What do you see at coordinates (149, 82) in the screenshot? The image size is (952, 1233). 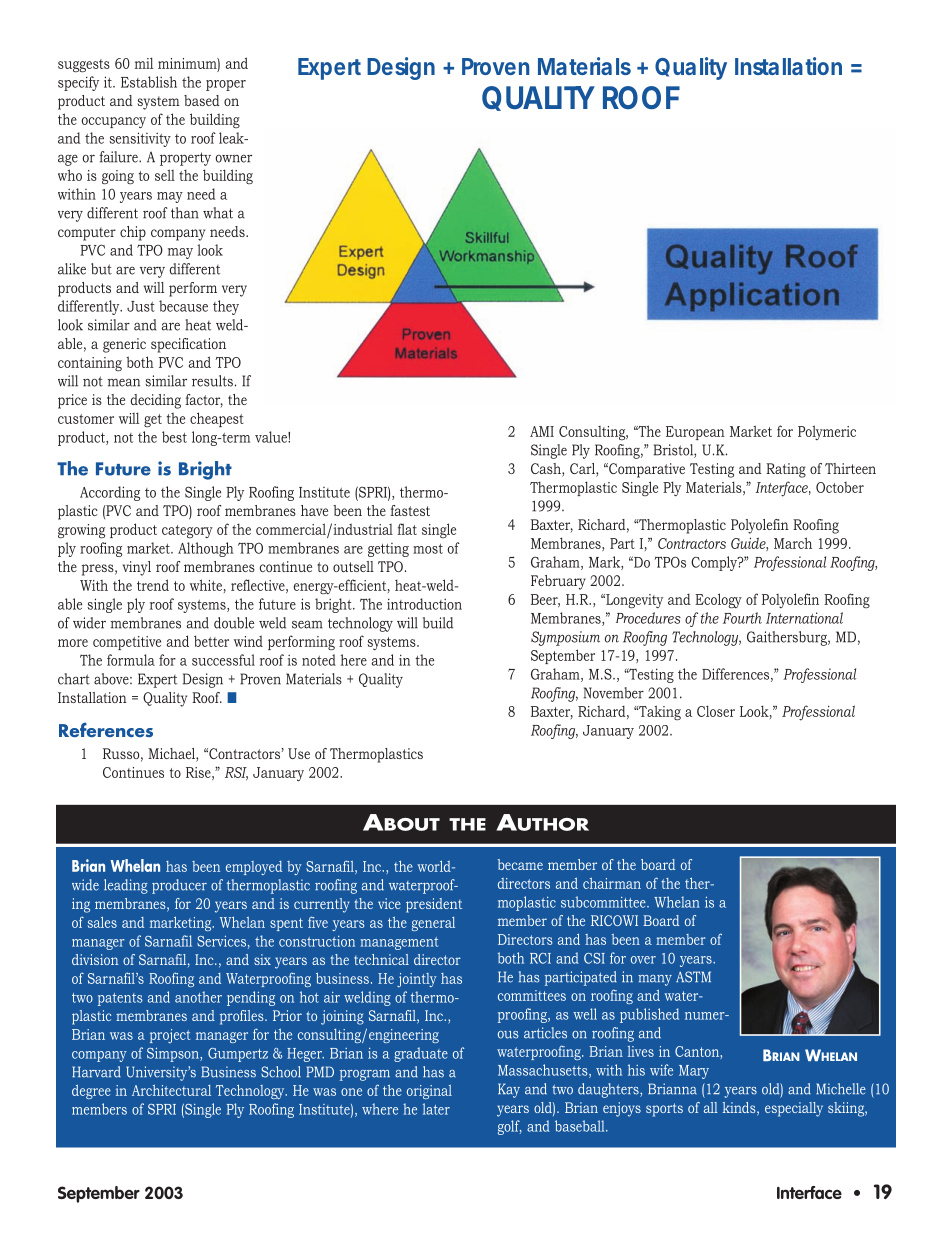 I see `Establish` at bounding box center [149, 82].
